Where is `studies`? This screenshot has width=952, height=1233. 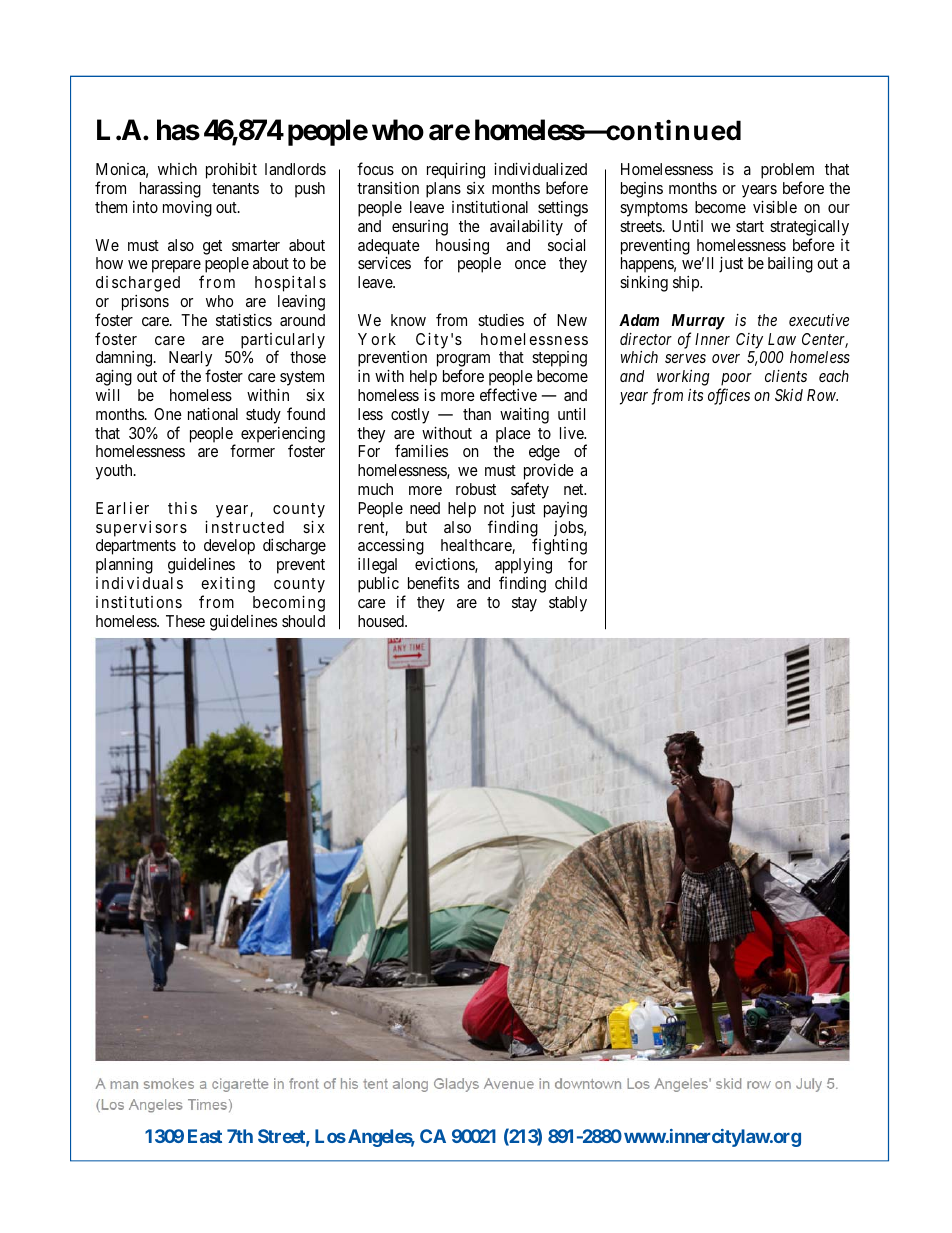
studies is located at coordinates (501, 320).
